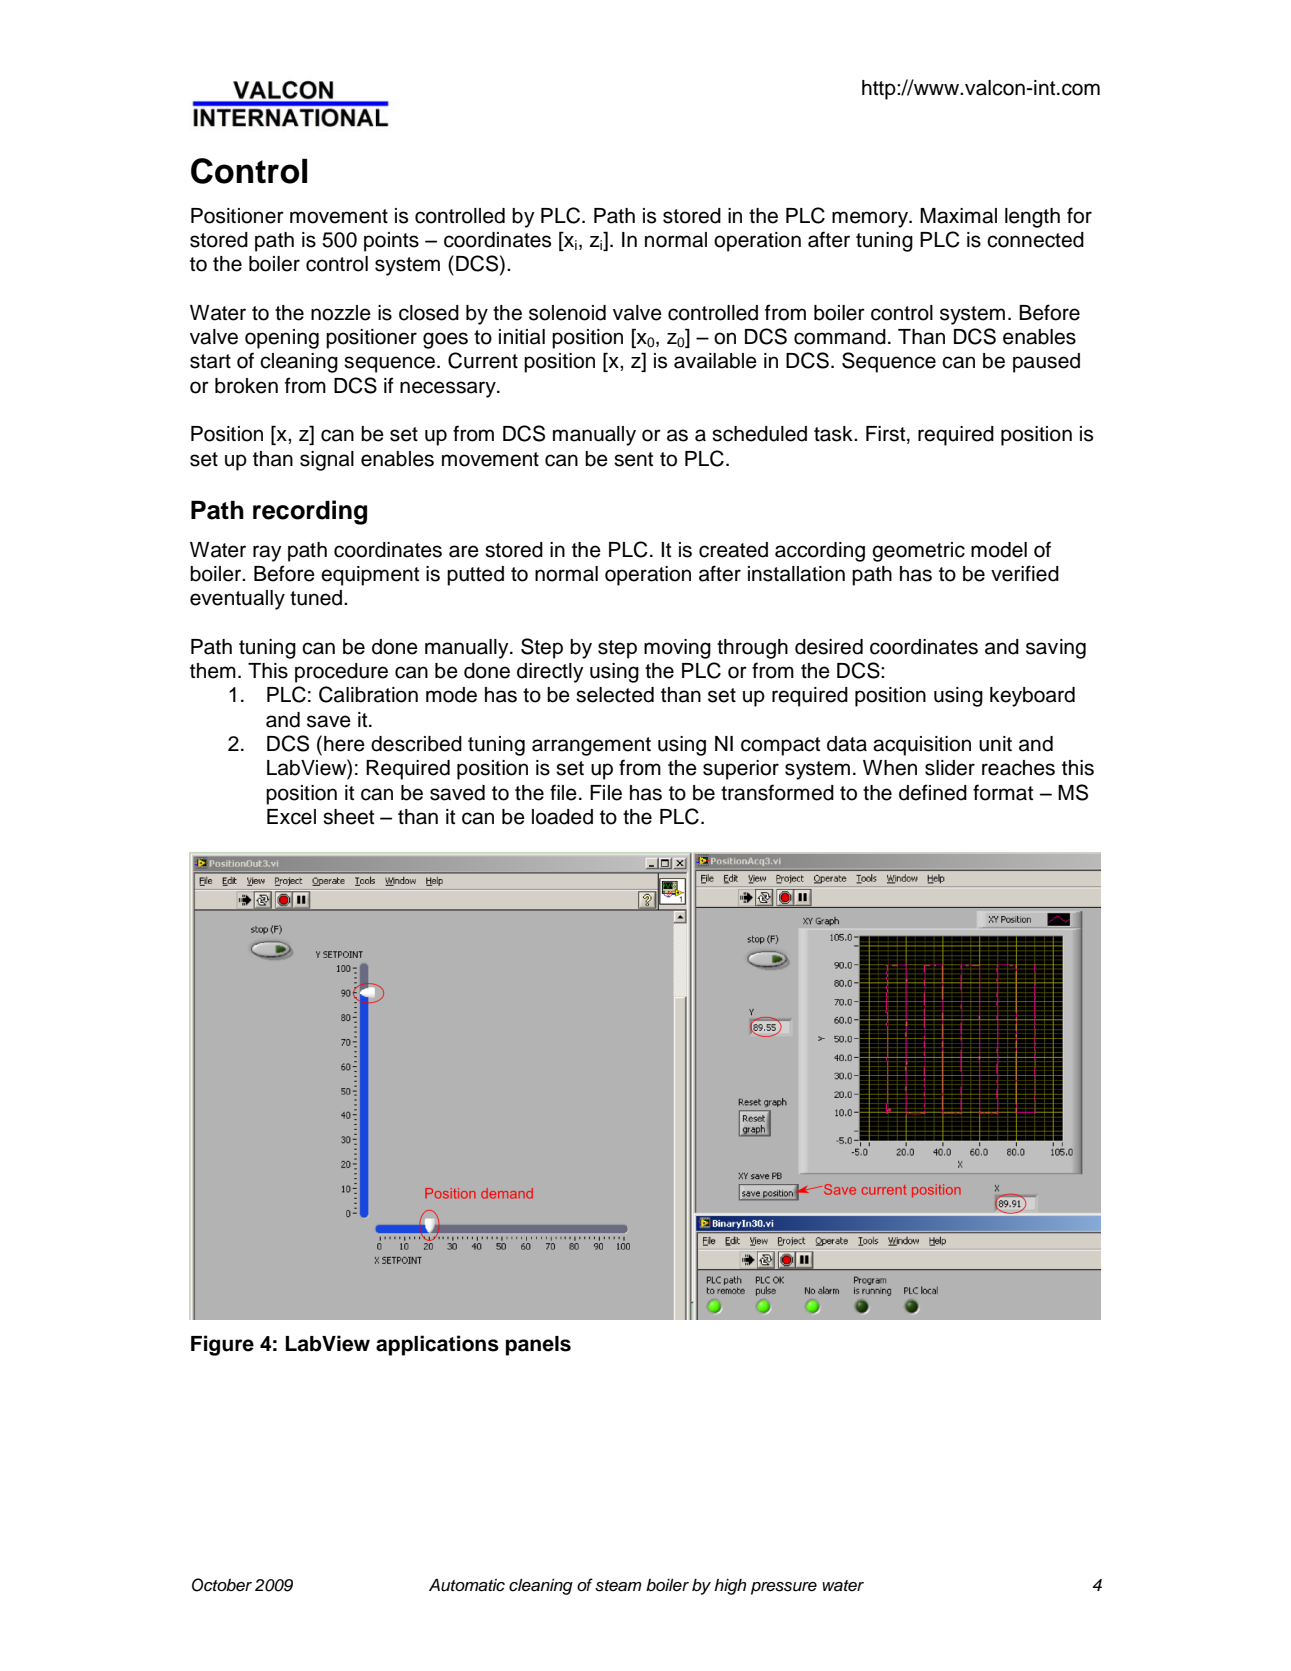 Image resolution: width=1291 pixels, height=1671 pixels. What do you see at coordinates (933, 792) in the page?
I see `defined` at bounding box center [933, 792].
